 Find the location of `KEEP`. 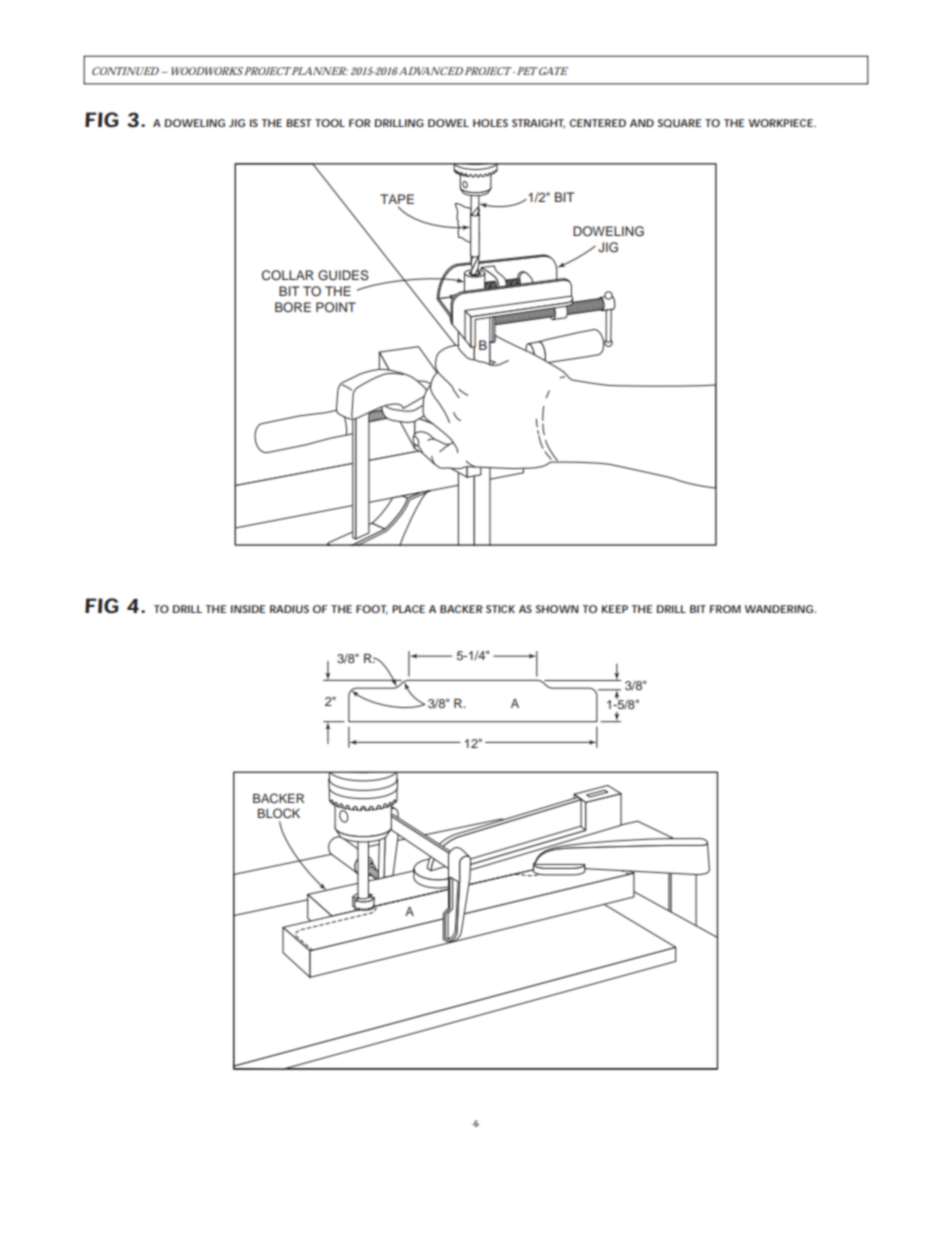

KEEP is located at coordinates (614, 609).
